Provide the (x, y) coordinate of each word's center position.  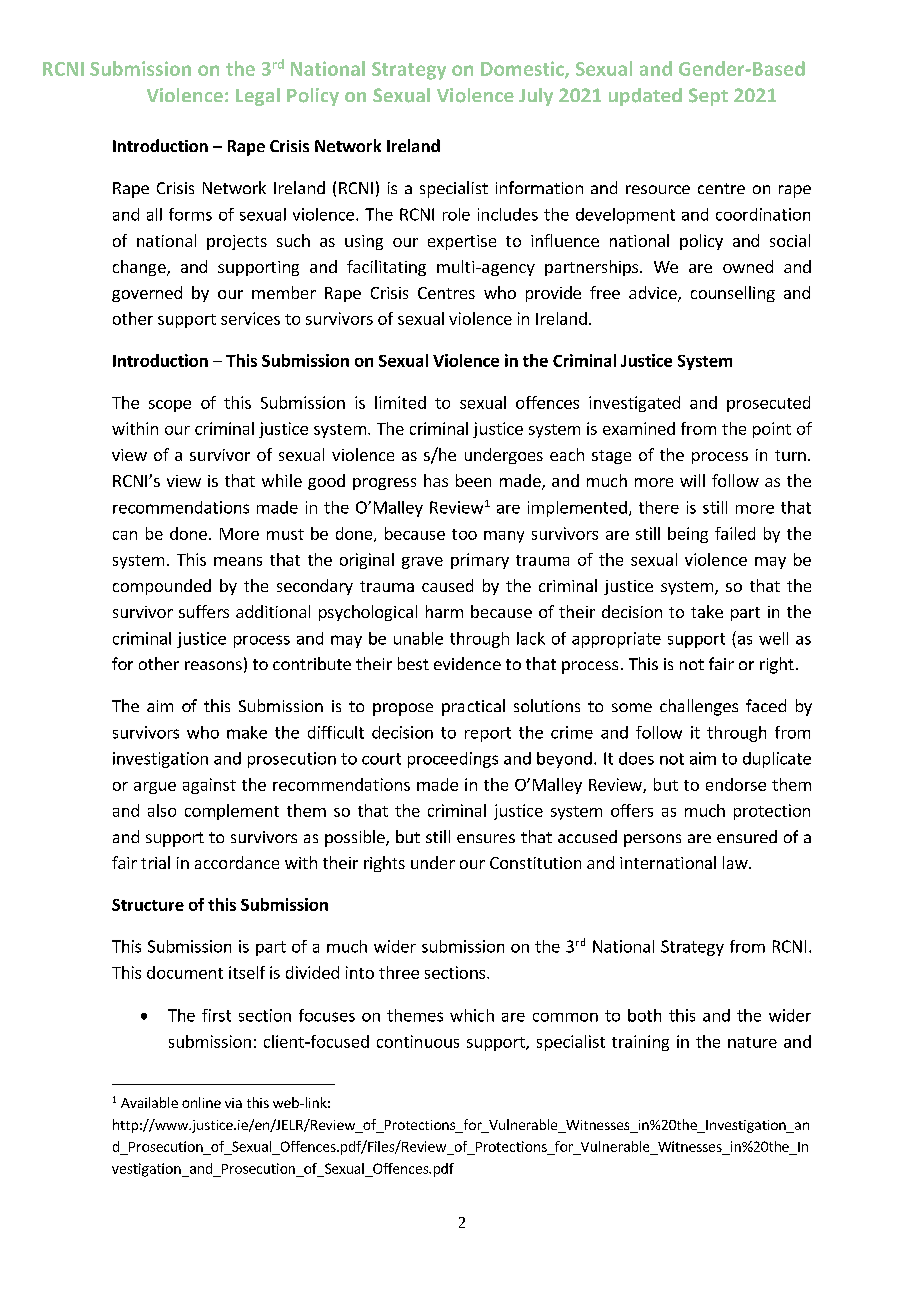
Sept (708, 97)
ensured (747, 836)
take (707, 611)
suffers (204, 611)
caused (447, 585)
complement (232, 812)
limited (400, 402)
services (250, 318)
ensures (486, 838)
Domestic (523, 69)
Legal (258, 97)
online (201, 1102)
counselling (733, 294)
